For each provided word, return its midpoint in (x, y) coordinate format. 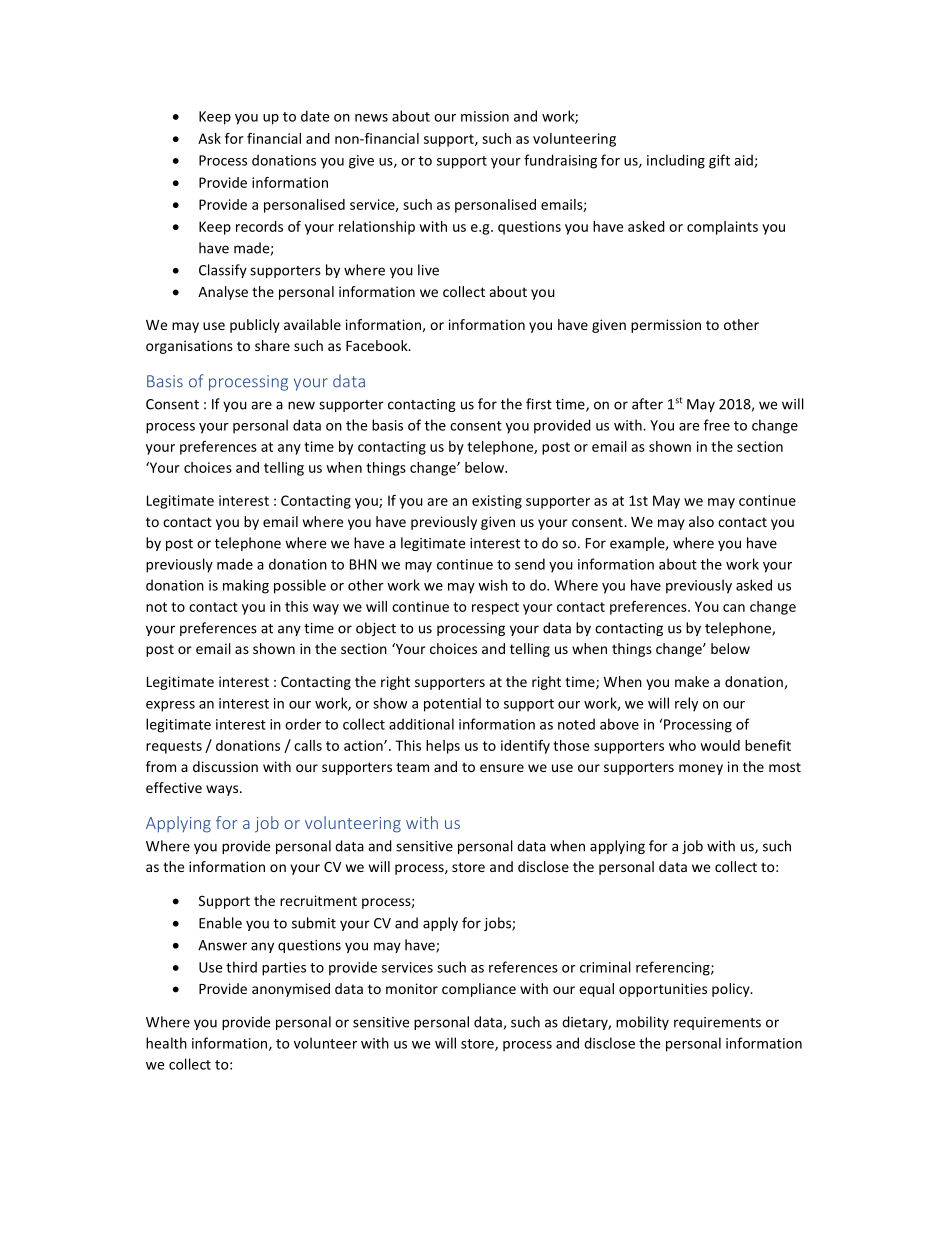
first (539, 404)
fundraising (560, 161)
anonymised (291, 990)
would (720, 745)
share (272, 345)
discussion (225, 766)
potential (452, 704)
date (315, 116)
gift (719, 161)
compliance (479, 990)
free (717, 425)
